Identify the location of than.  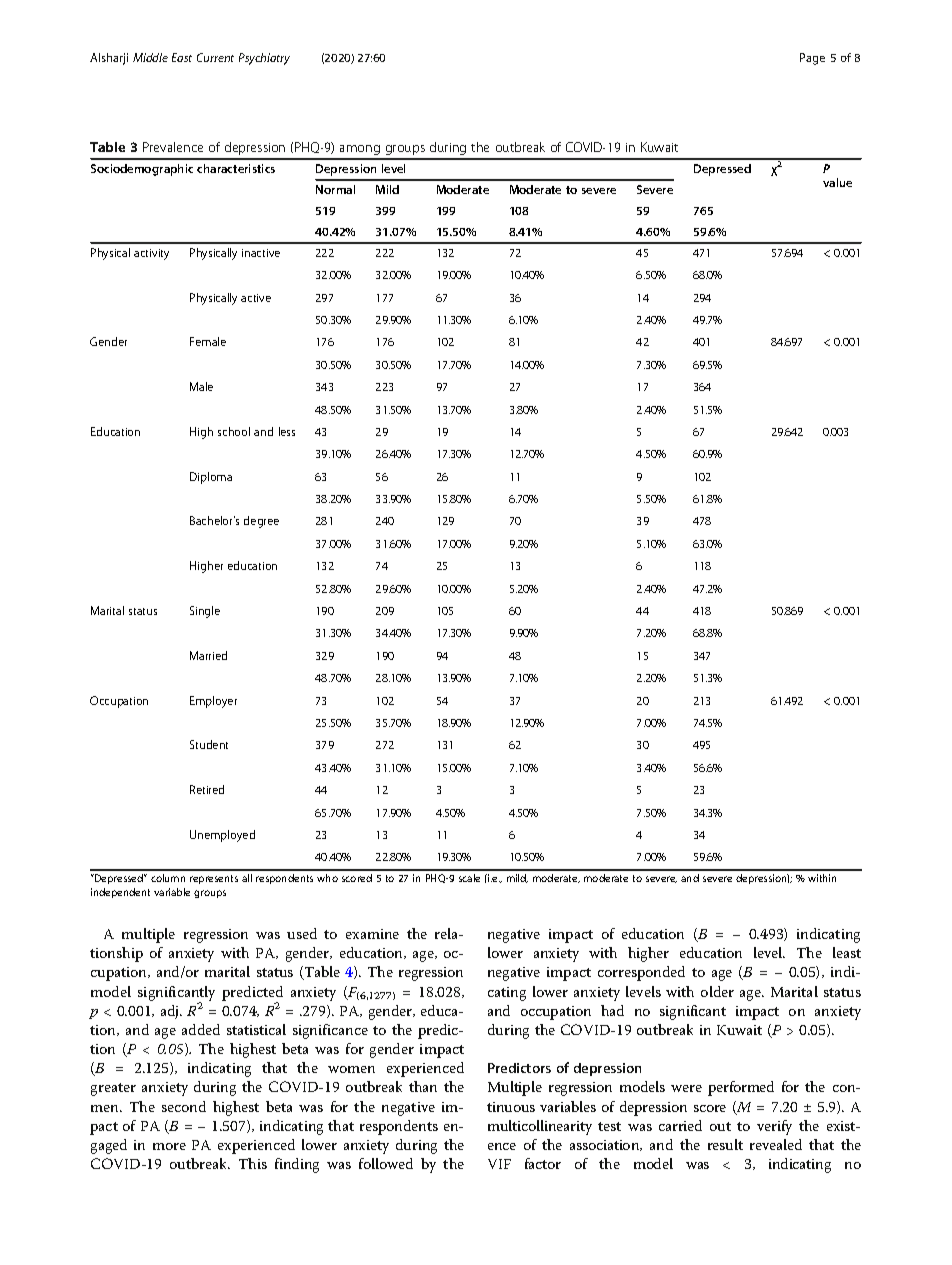
(423, 1086).
